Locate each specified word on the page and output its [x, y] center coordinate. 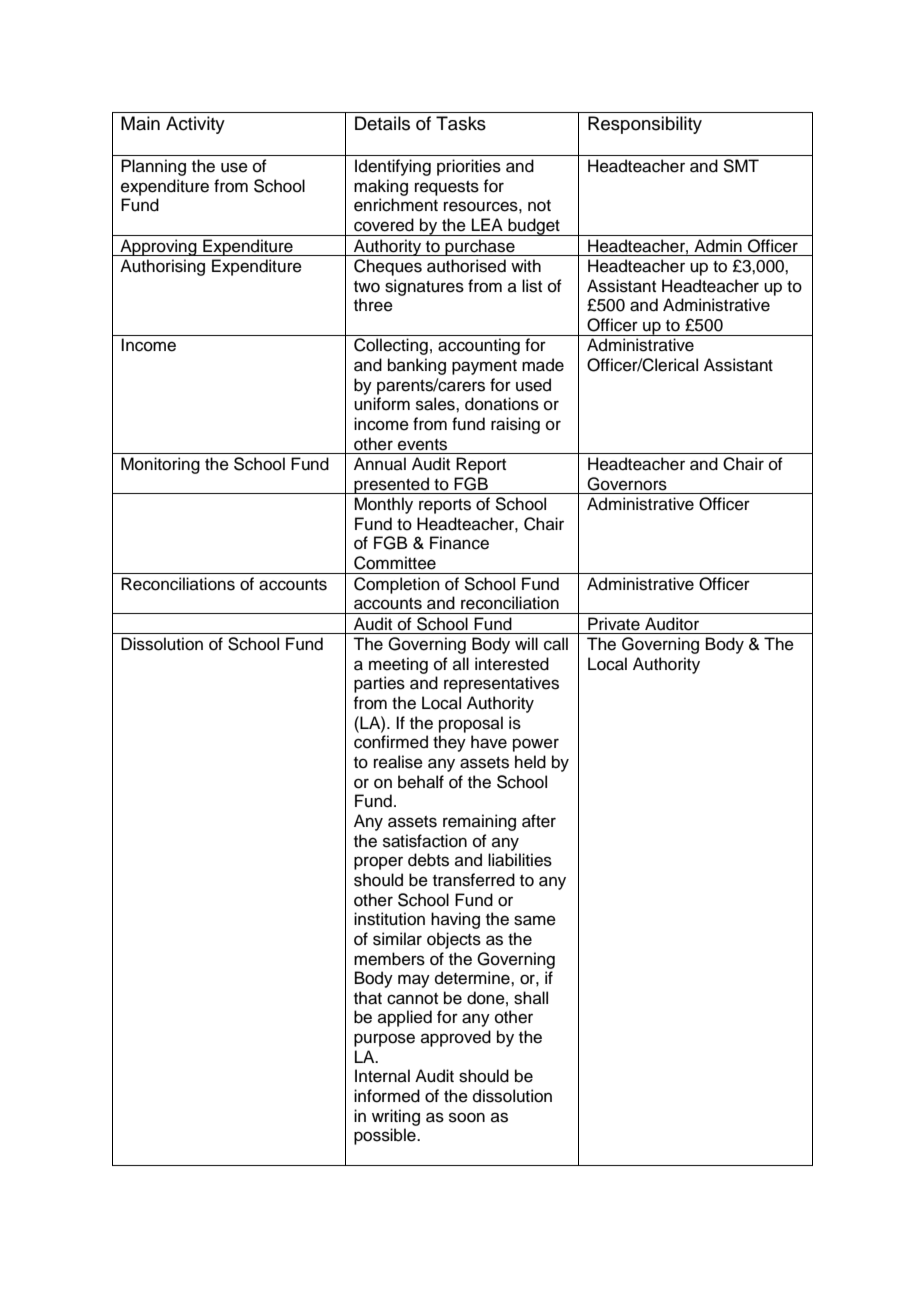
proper [378, 863]
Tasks [461, 123]
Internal [382, 1076]
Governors [627, 484]
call [556, 644]
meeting [398, 665]
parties [379, 684]
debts [428, 860]
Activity [195, 125]
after [539, 821]
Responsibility [645, 125]
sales [436, 404]
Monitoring [160, 465]
